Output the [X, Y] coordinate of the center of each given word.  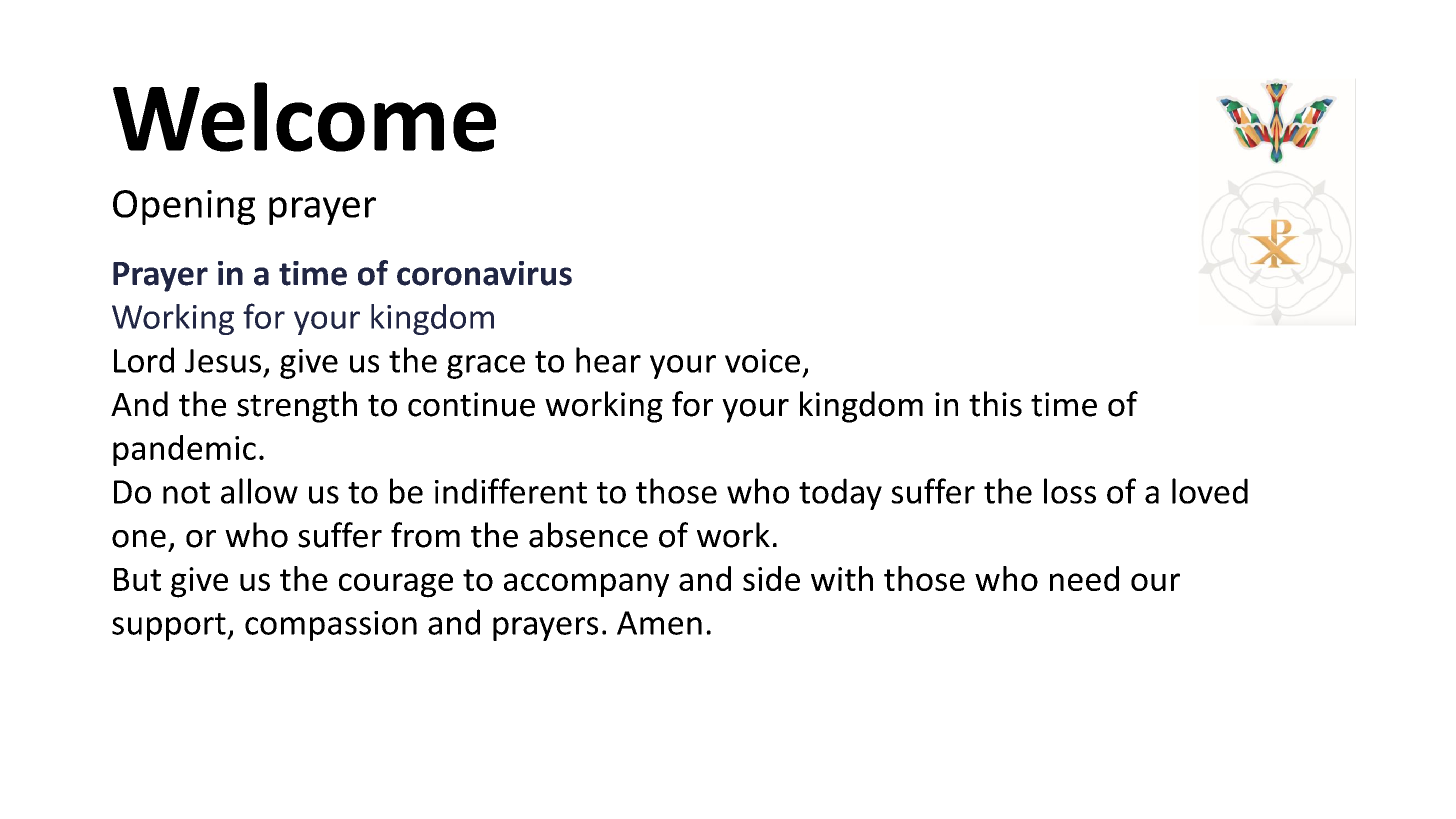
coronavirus [484, 273]
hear [608, 360]
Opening [184, 207]
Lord [144, 360]
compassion [331, 626]
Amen [659, 623]
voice [762, 361]
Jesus [223, 361]
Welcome [304, 117]
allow [259, 491]
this [995, 404]
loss [1070, 491]
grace [486, 367]
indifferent [511, 491]
